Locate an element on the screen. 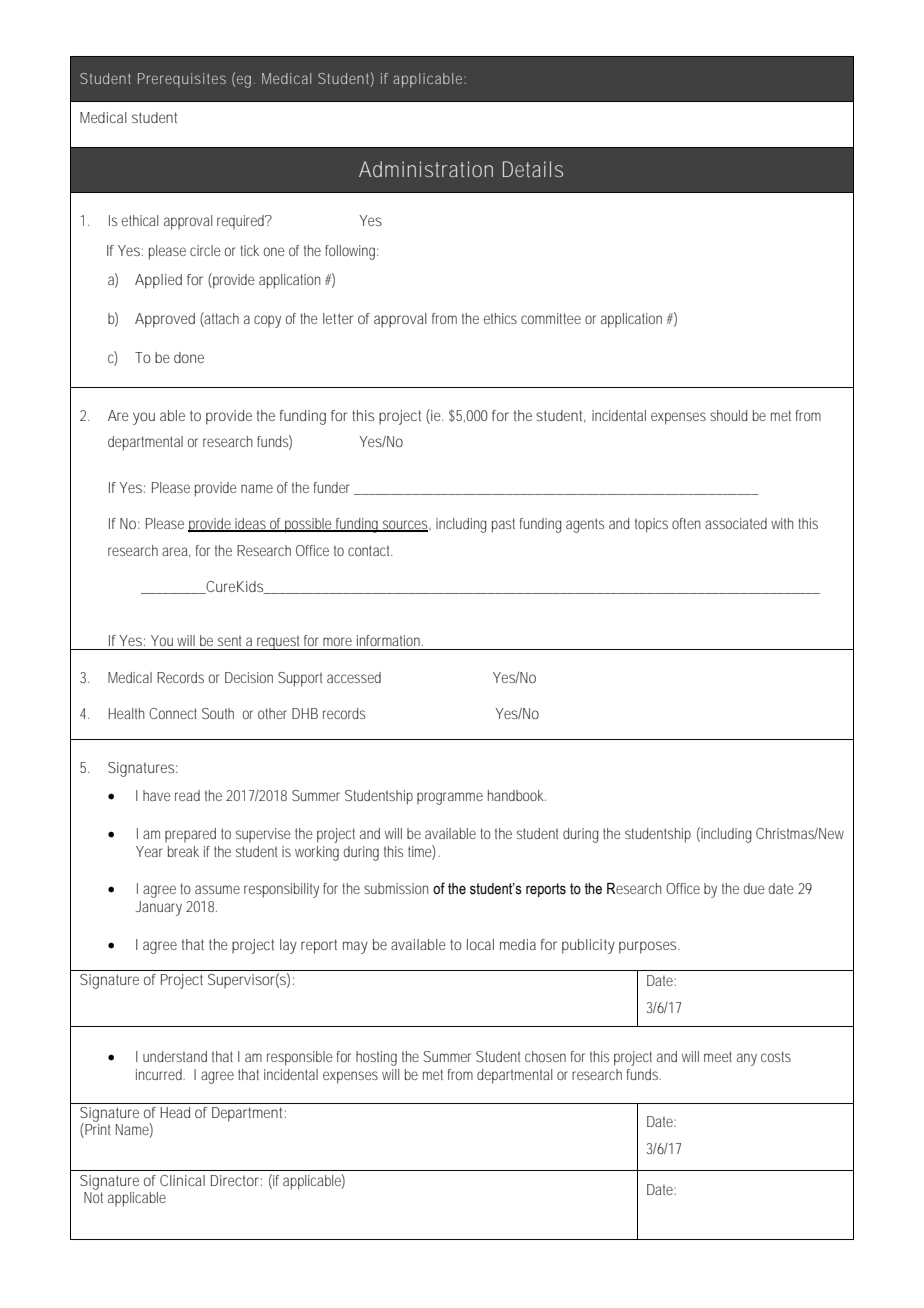 This screenshot has height=1308, width=924. assume is located at coordinates (217, 889).
